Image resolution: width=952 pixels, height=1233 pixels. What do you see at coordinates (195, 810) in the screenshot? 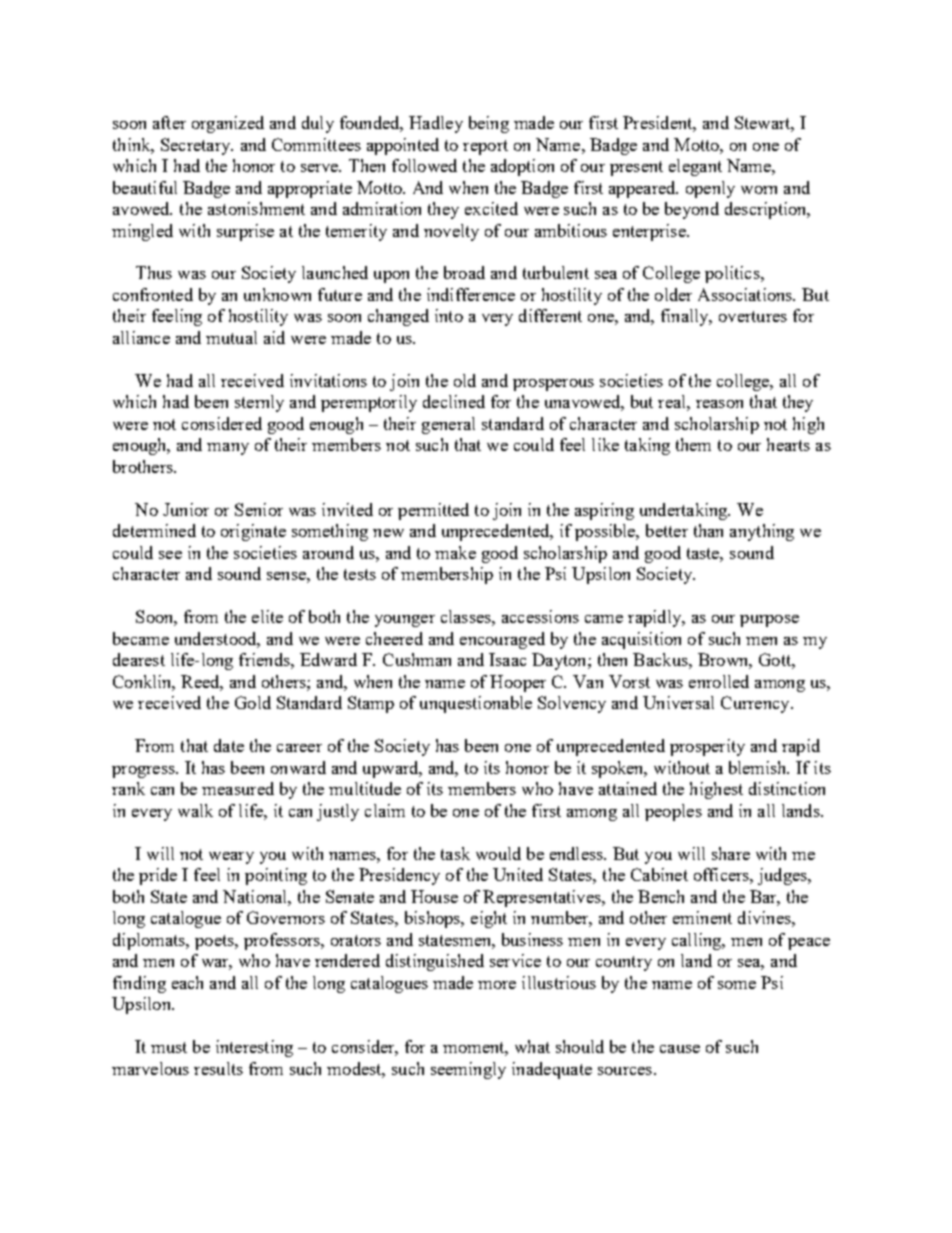
I see `walk` at bounding box center [195, 810].
